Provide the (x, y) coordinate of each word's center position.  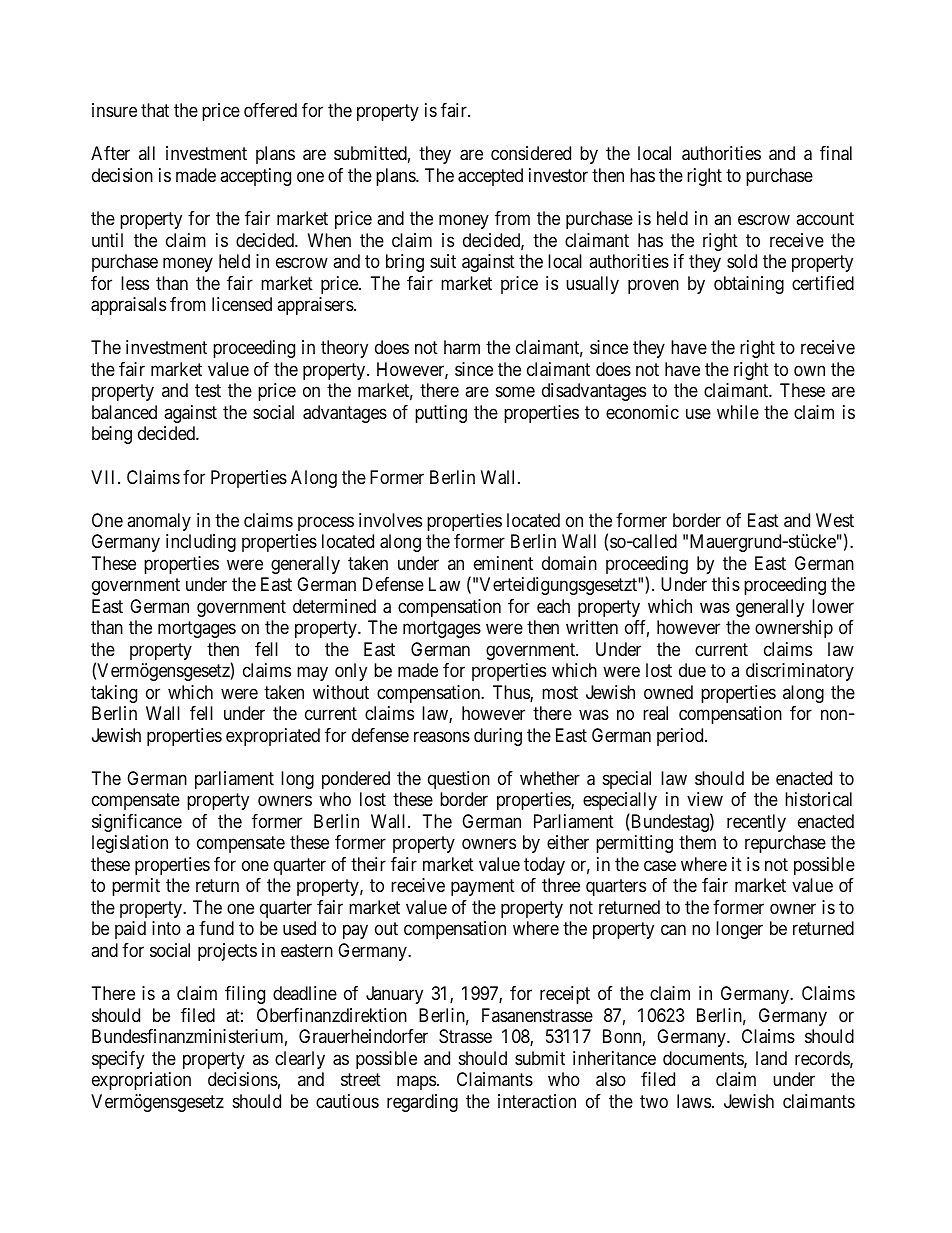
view (705, 799)
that (155, 110)
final (836, 153)
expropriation (141, 1081)
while (738, 412)
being (112, 435)
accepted (490, 177)
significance (137, 823)
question (459, 780)
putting (441, 414)
